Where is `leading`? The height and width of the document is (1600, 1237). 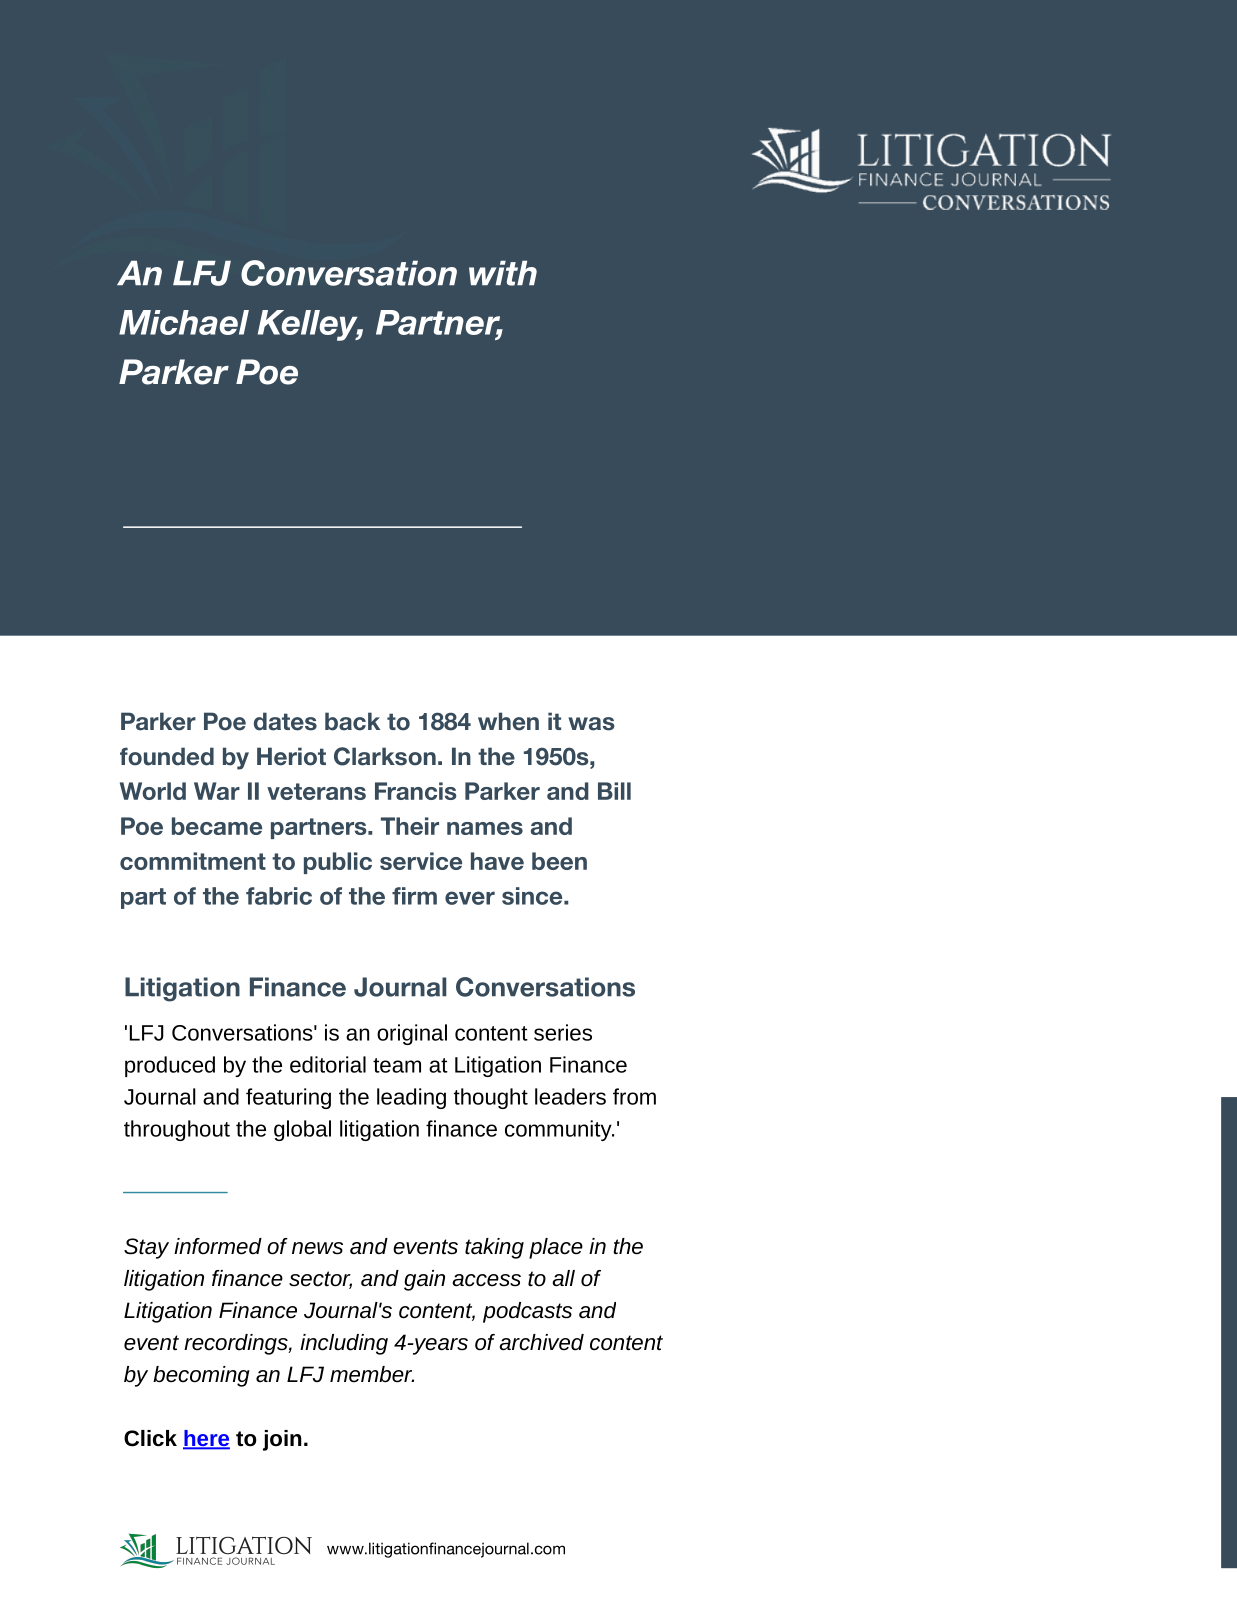 leading is located at coordinates (411, 1098).
